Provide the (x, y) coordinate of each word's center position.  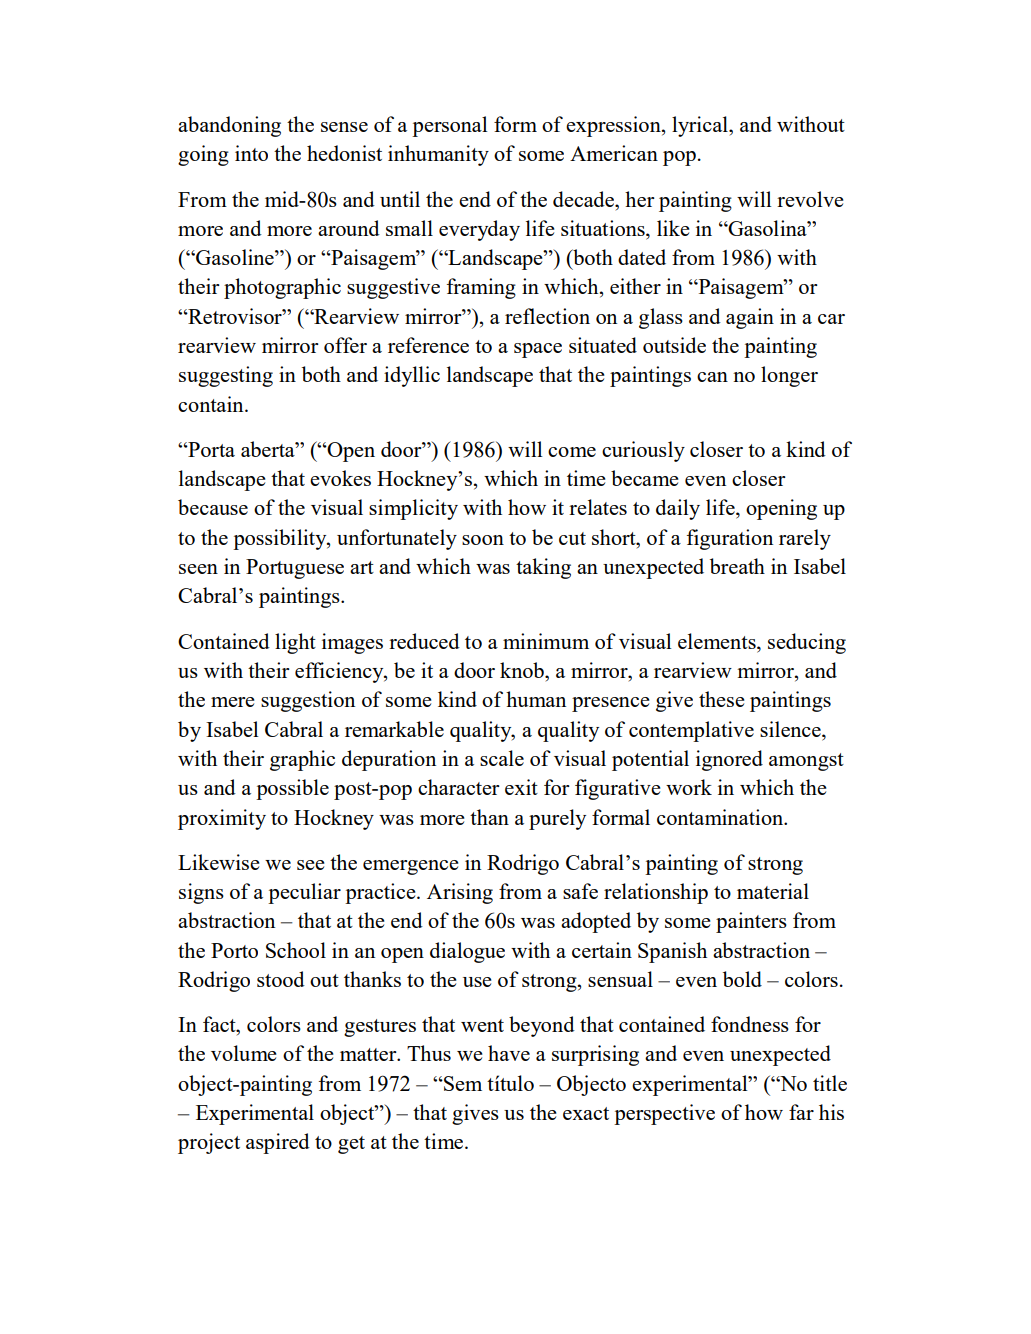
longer (789, 376)
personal (450, 126)
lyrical (701, 126)
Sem (462, 1083)
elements (718, 641)
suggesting (226, 376)
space (538, 350)
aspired (278, 1143)
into (251, 153)
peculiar (304, 893)
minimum (546, 641)
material (773, 891)
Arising (460, 893)
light (295, 643)
